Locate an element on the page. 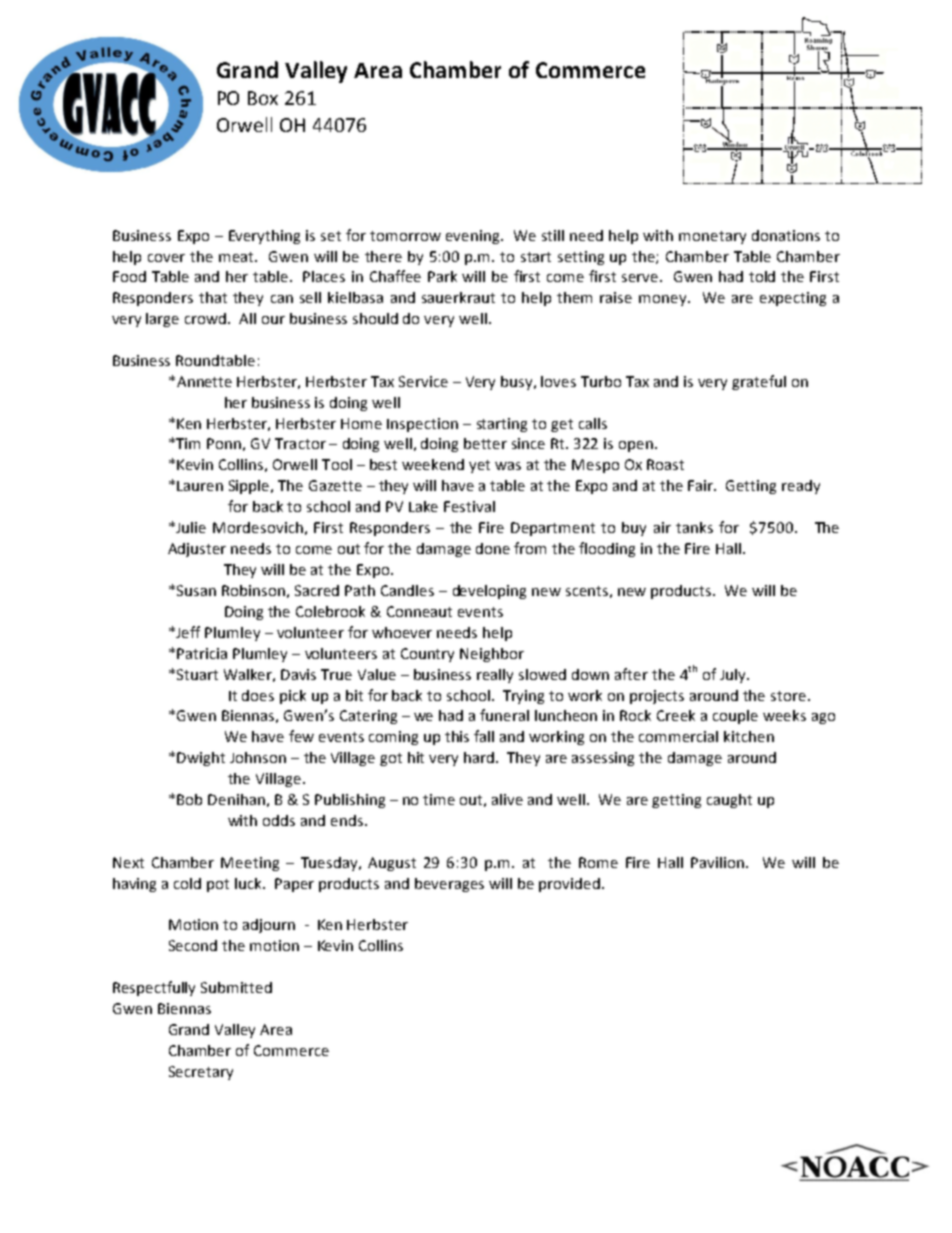 This page has height=1233, width=952. Susan is located at coordinates (196, 590).
